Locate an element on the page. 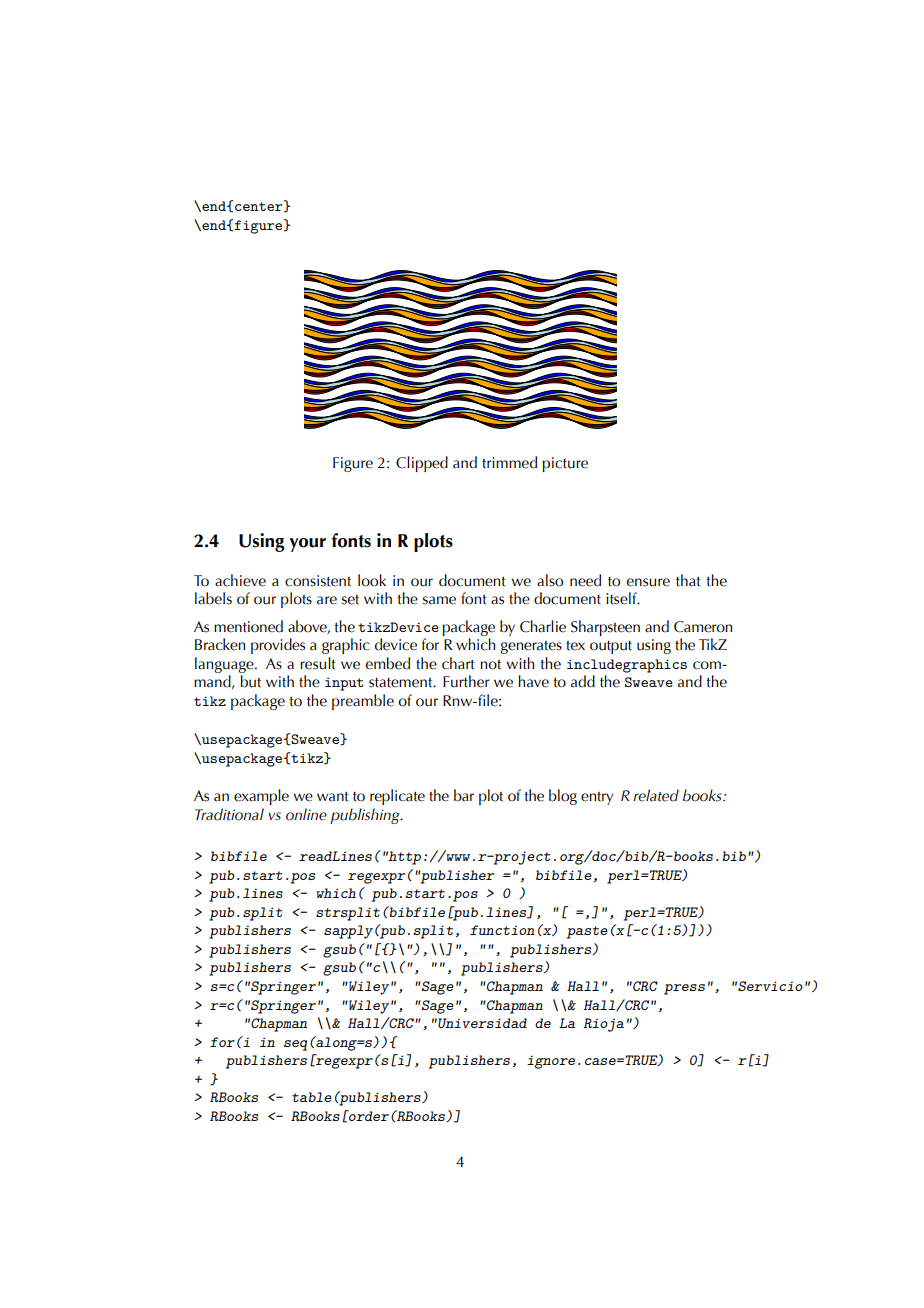 The image size is (924, 1308). Traditional is located at coordinates (229, 814).
